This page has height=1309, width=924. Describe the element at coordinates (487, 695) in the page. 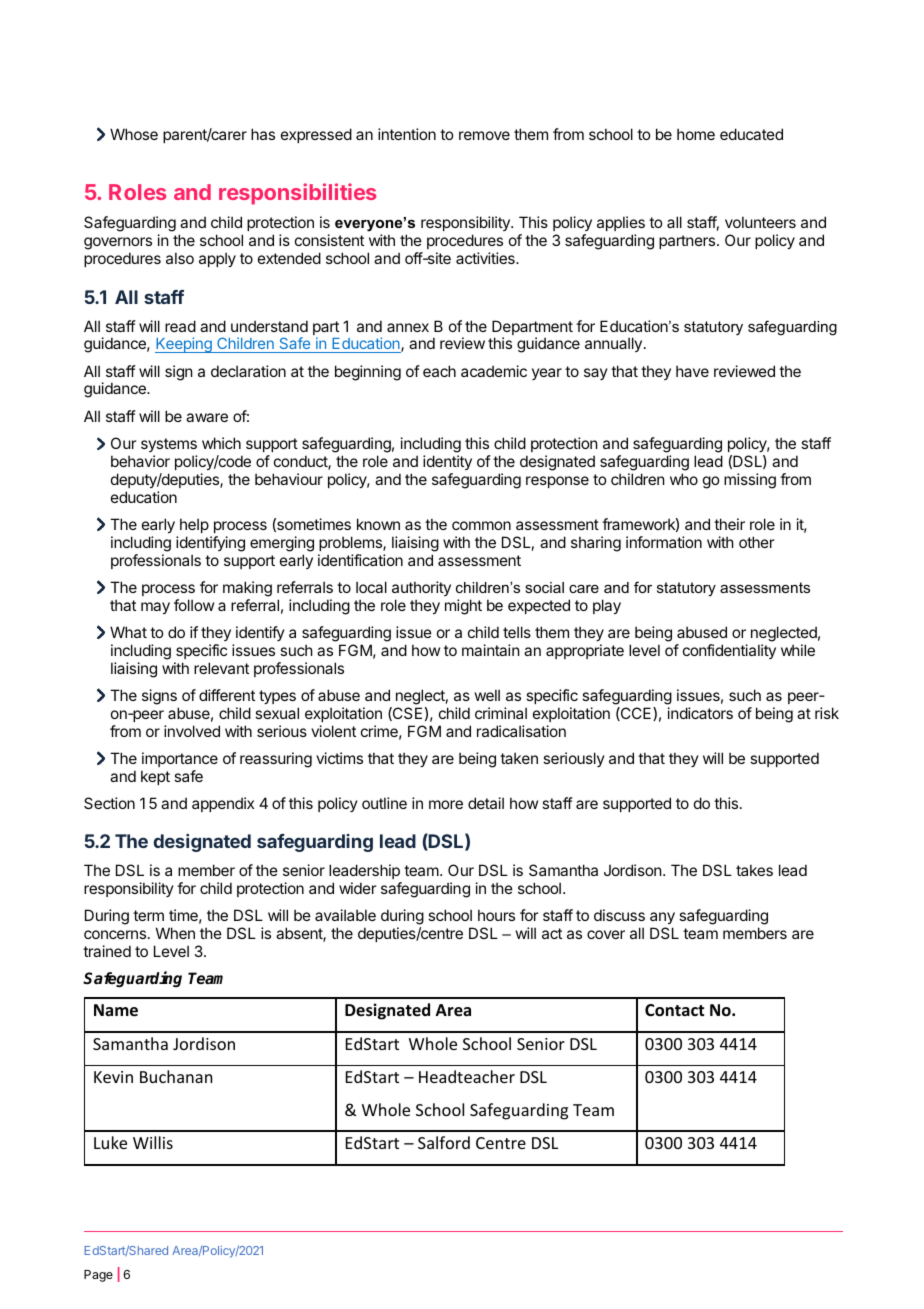

I see `well` at that location.
